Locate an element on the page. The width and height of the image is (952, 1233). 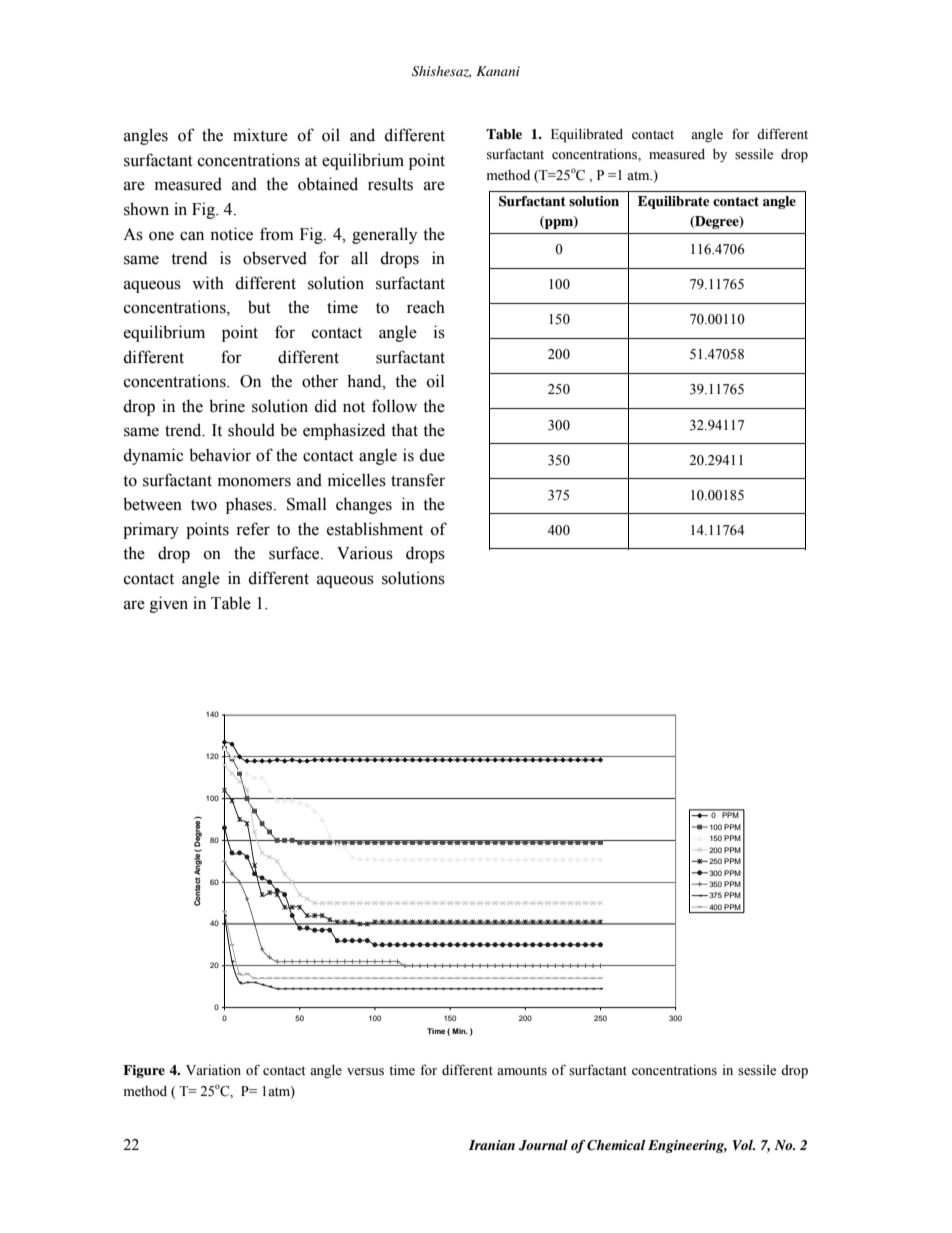
results is located at coordinates (390, 184).
